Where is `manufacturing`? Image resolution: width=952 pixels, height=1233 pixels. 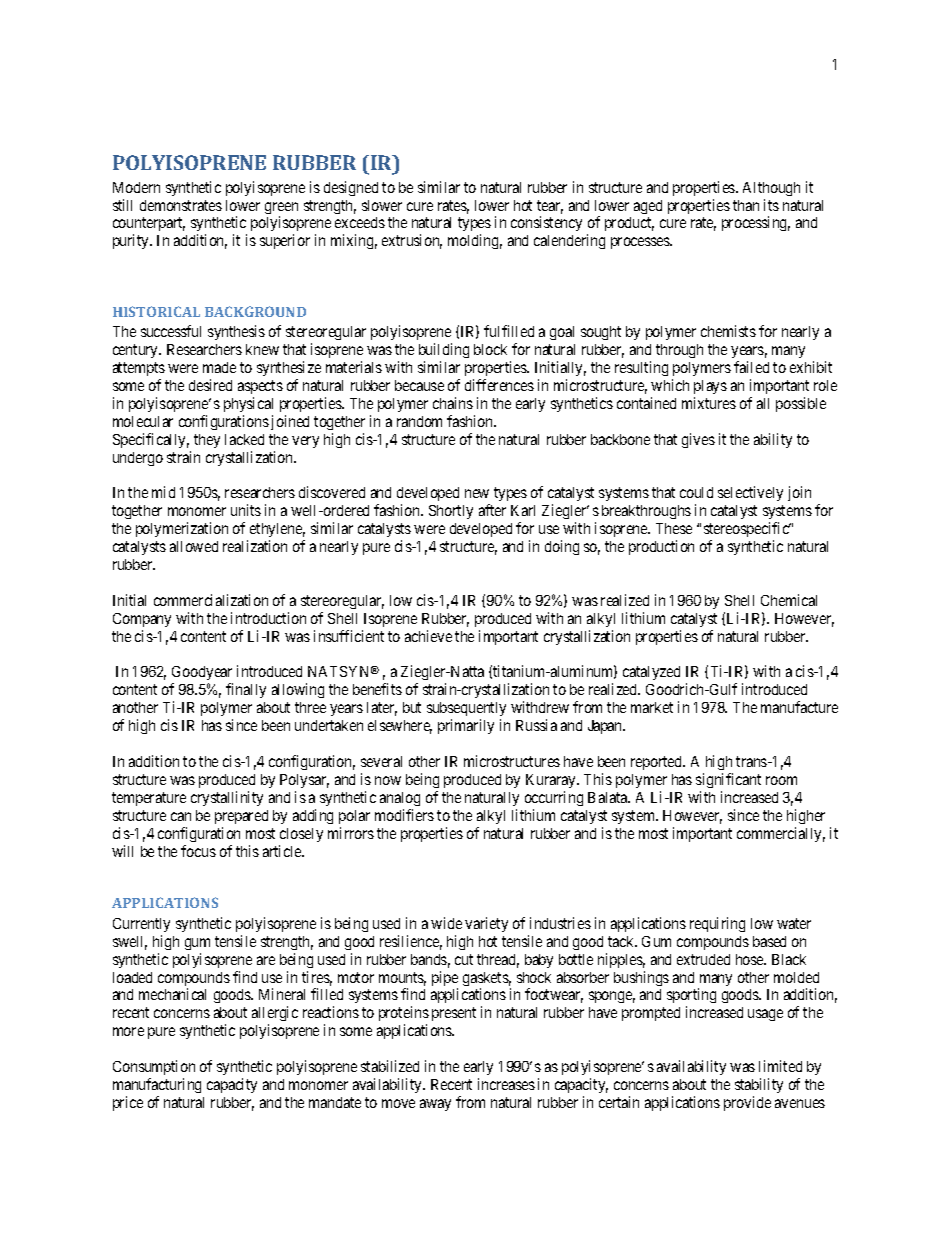 manufacturing is located at coordinates (157, 1085).
